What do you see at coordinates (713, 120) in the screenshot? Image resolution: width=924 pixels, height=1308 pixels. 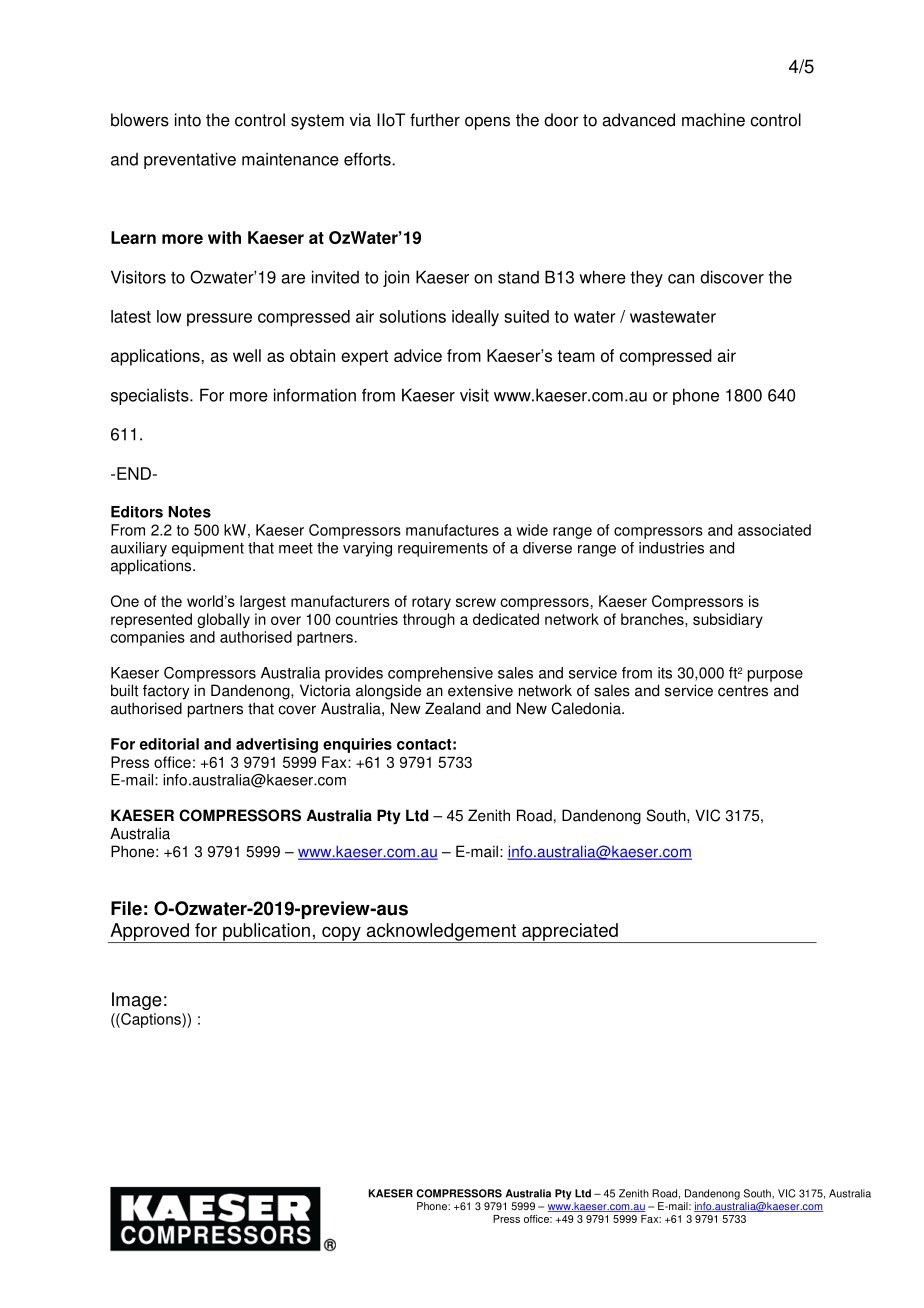 I see `machine` at bounding box center [713, 120].
